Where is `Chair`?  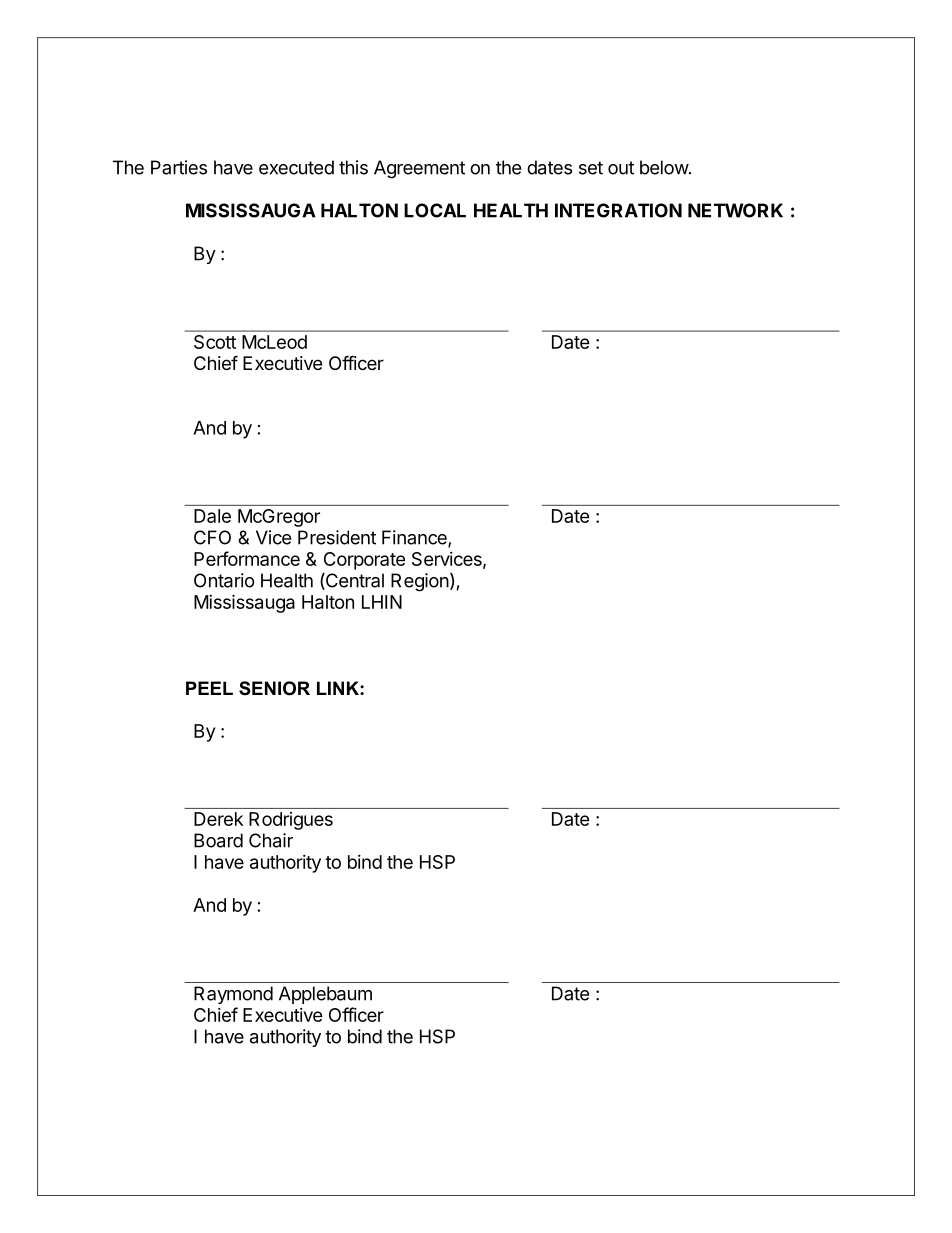 Chair is located at coordinates (271, 840).
